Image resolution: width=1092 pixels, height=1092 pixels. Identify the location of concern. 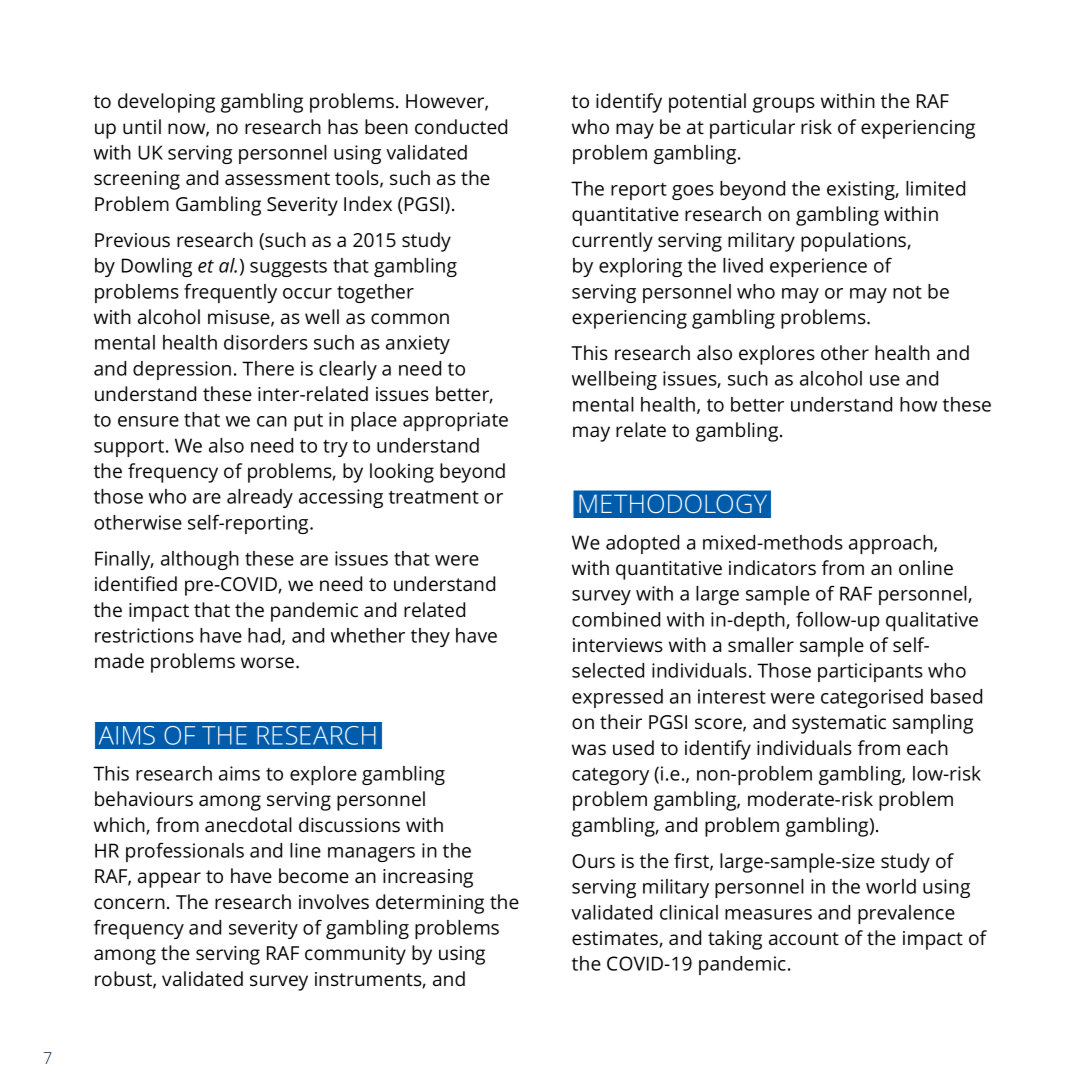
(129, 903).
